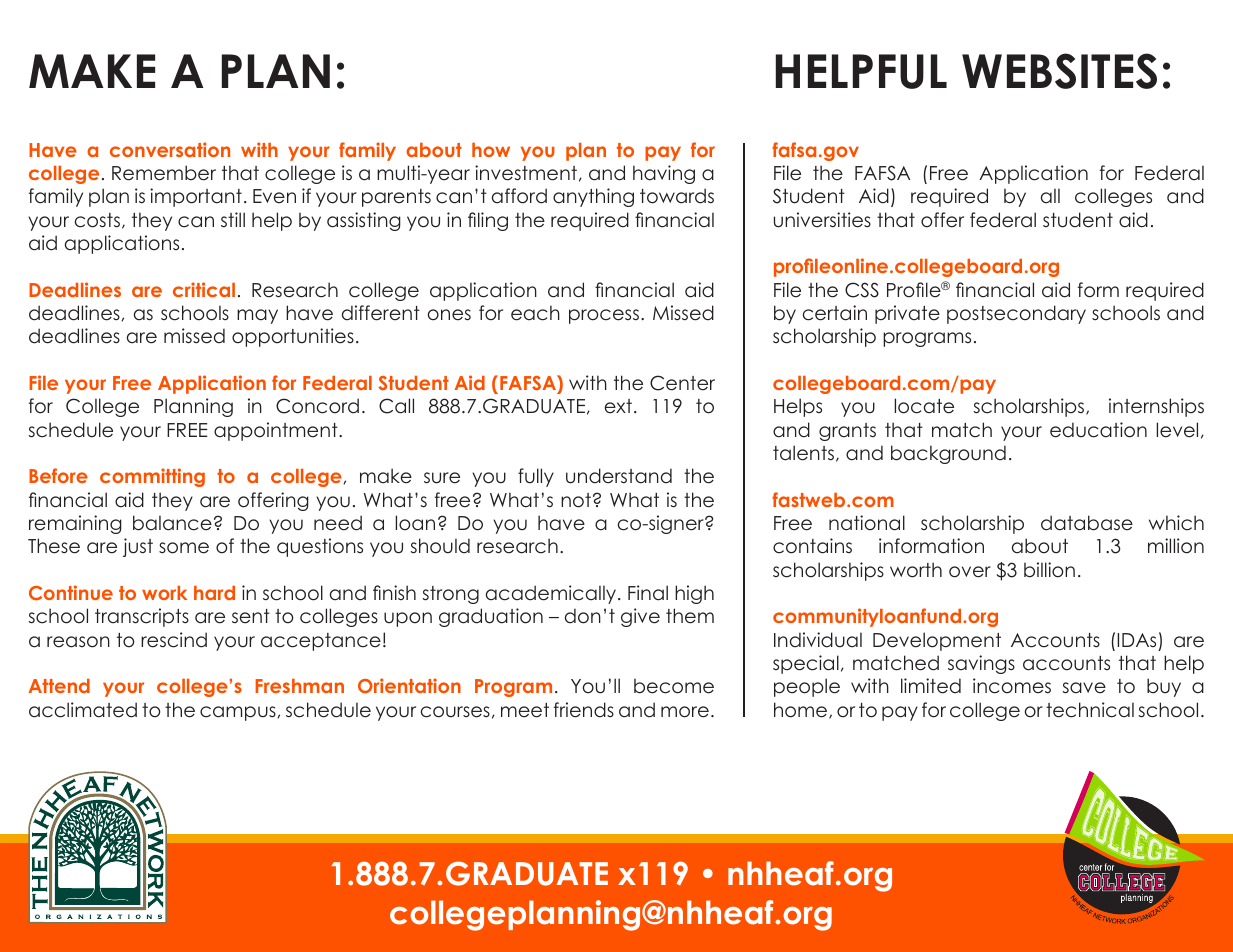 The width and height of the screenshot is (1233, 952). What do you see at coordinates (584, 710) in the screenshot?
I see `friends` at bounding box center [584, 710].
